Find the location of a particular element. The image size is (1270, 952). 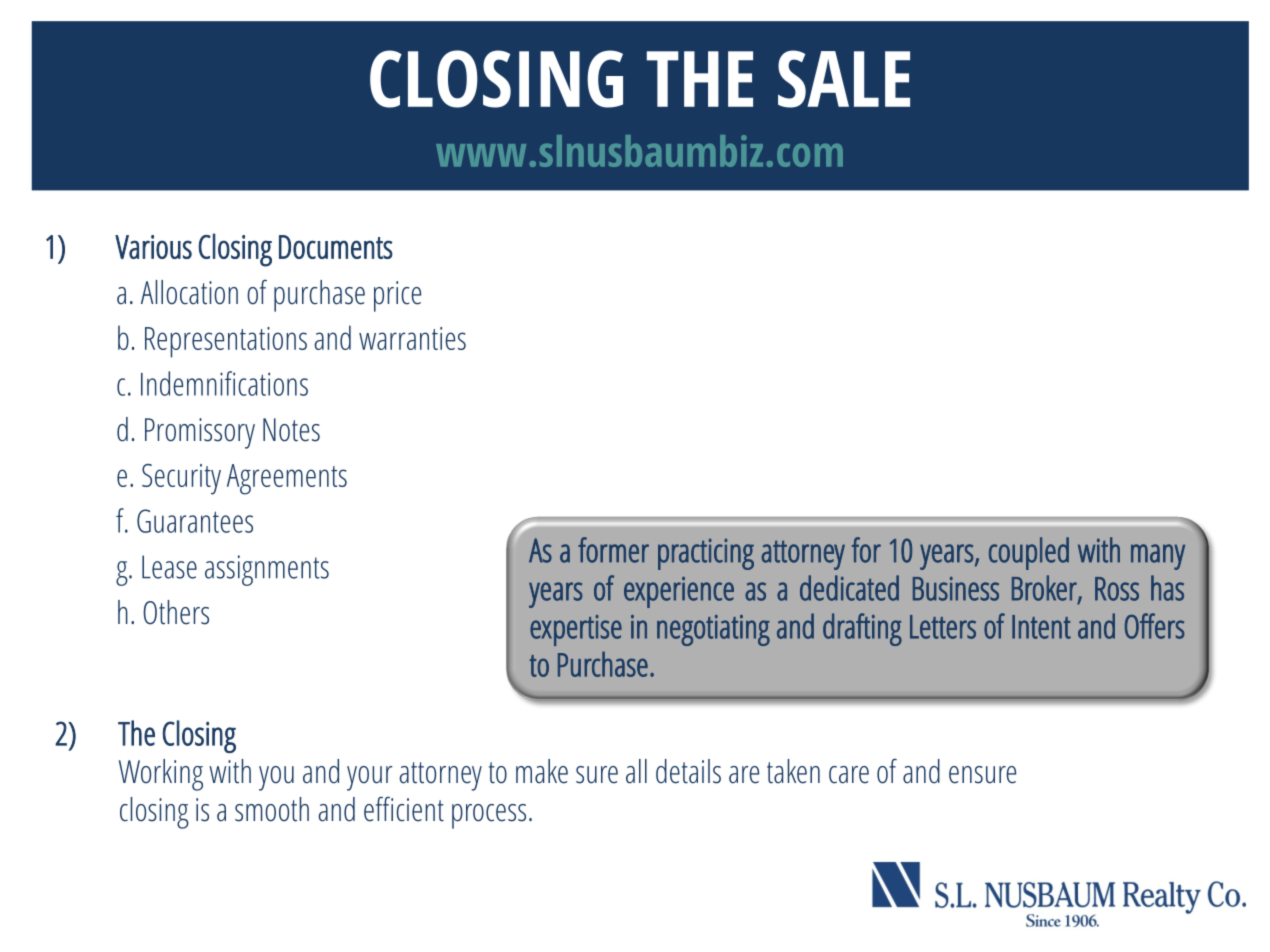

coupled is located at coordinates (1029, 553).
